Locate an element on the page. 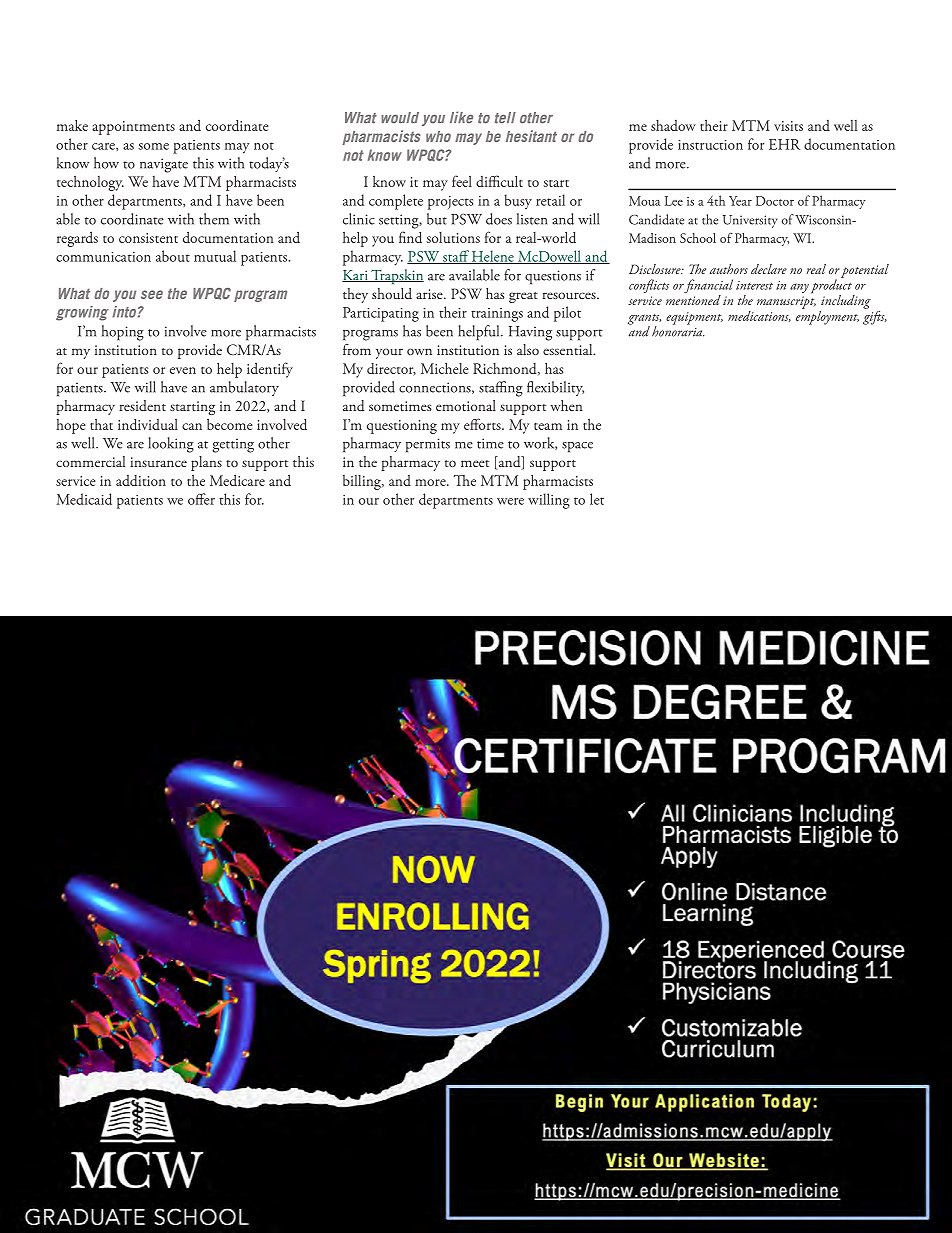  University is located at coordinates (750, 221).
